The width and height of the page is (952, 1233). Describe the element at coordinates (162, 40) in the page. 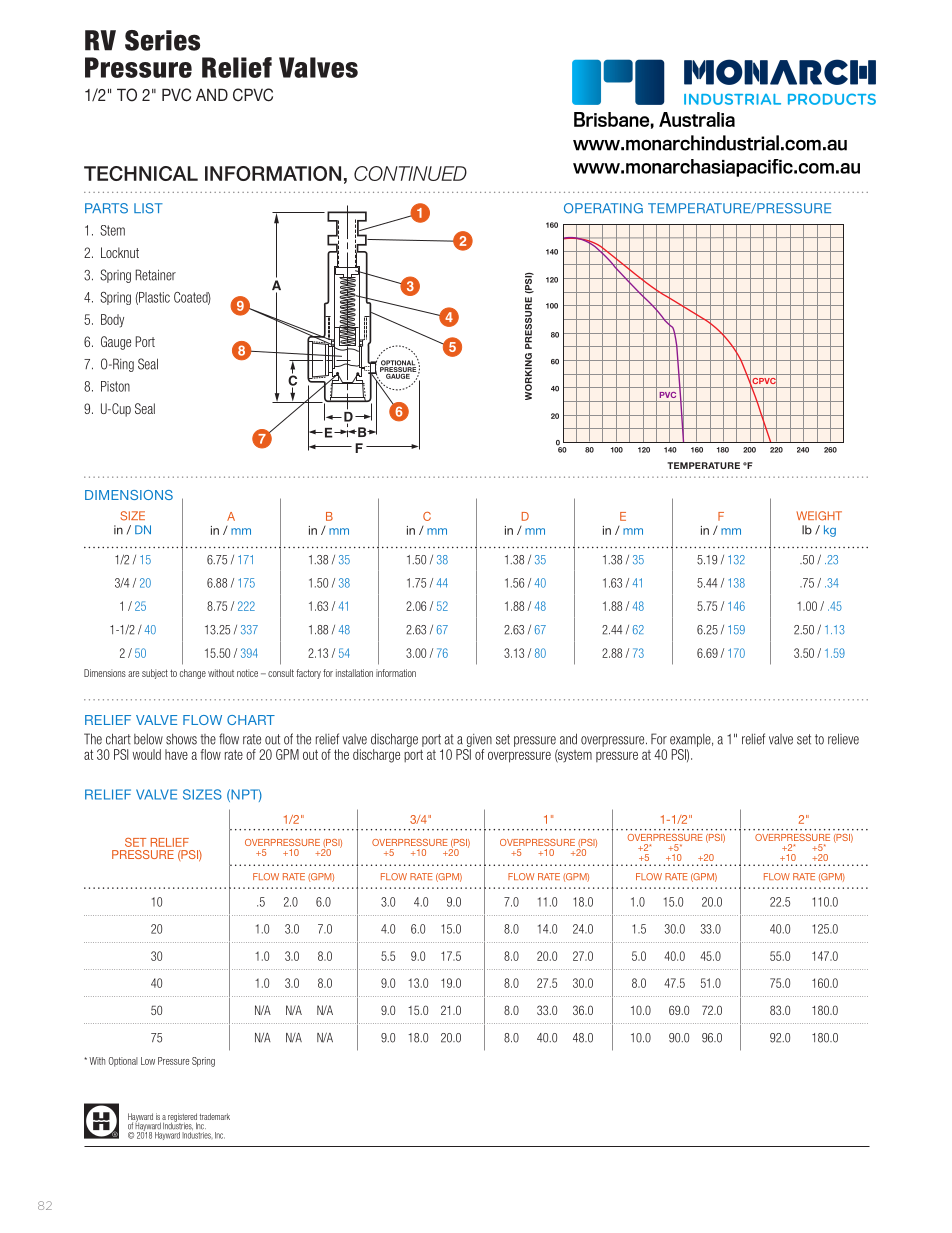

I see `Series` at that location.
